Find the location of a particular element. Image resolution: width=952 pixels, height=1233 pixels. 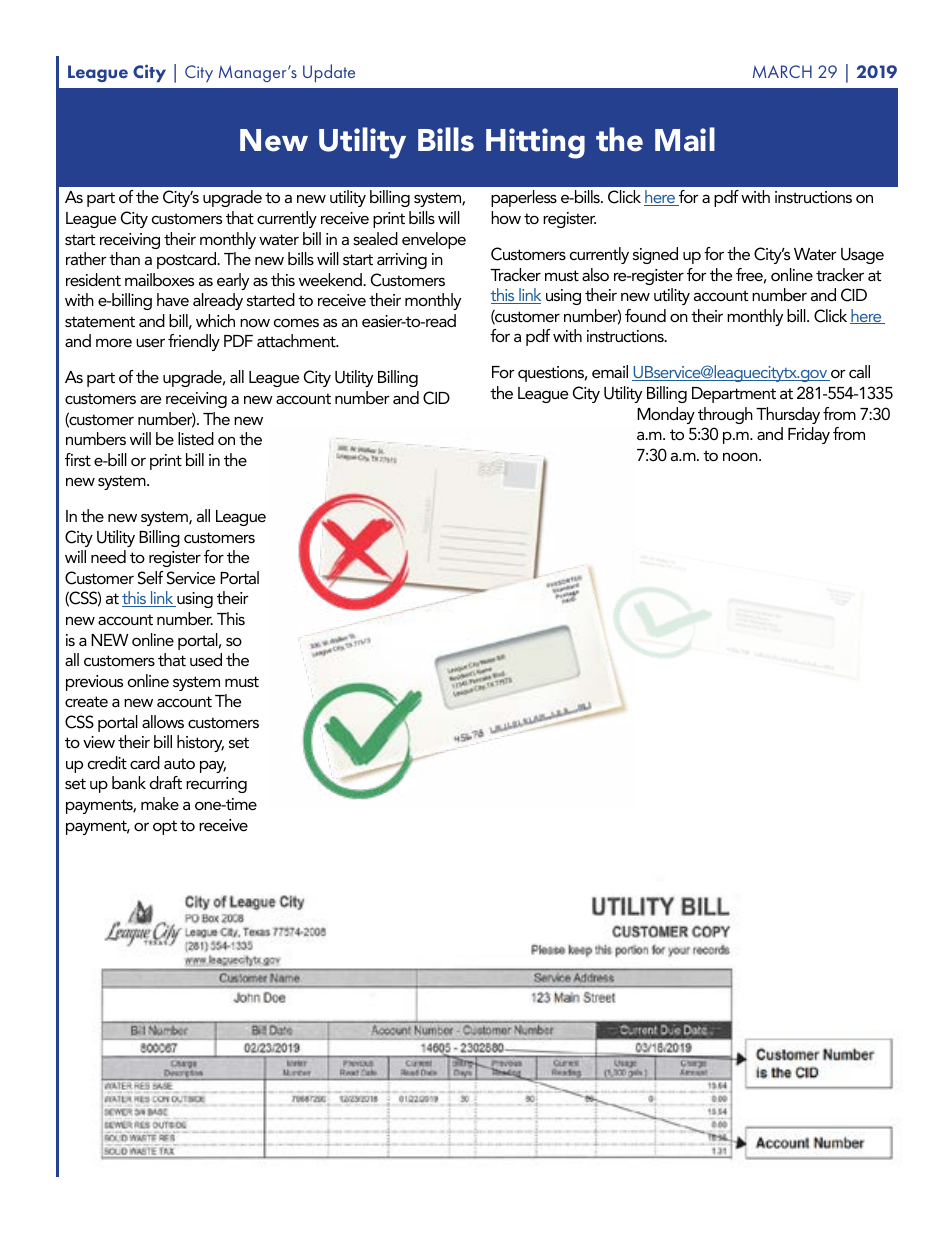

Monday is located at coordinates (666, 415).
